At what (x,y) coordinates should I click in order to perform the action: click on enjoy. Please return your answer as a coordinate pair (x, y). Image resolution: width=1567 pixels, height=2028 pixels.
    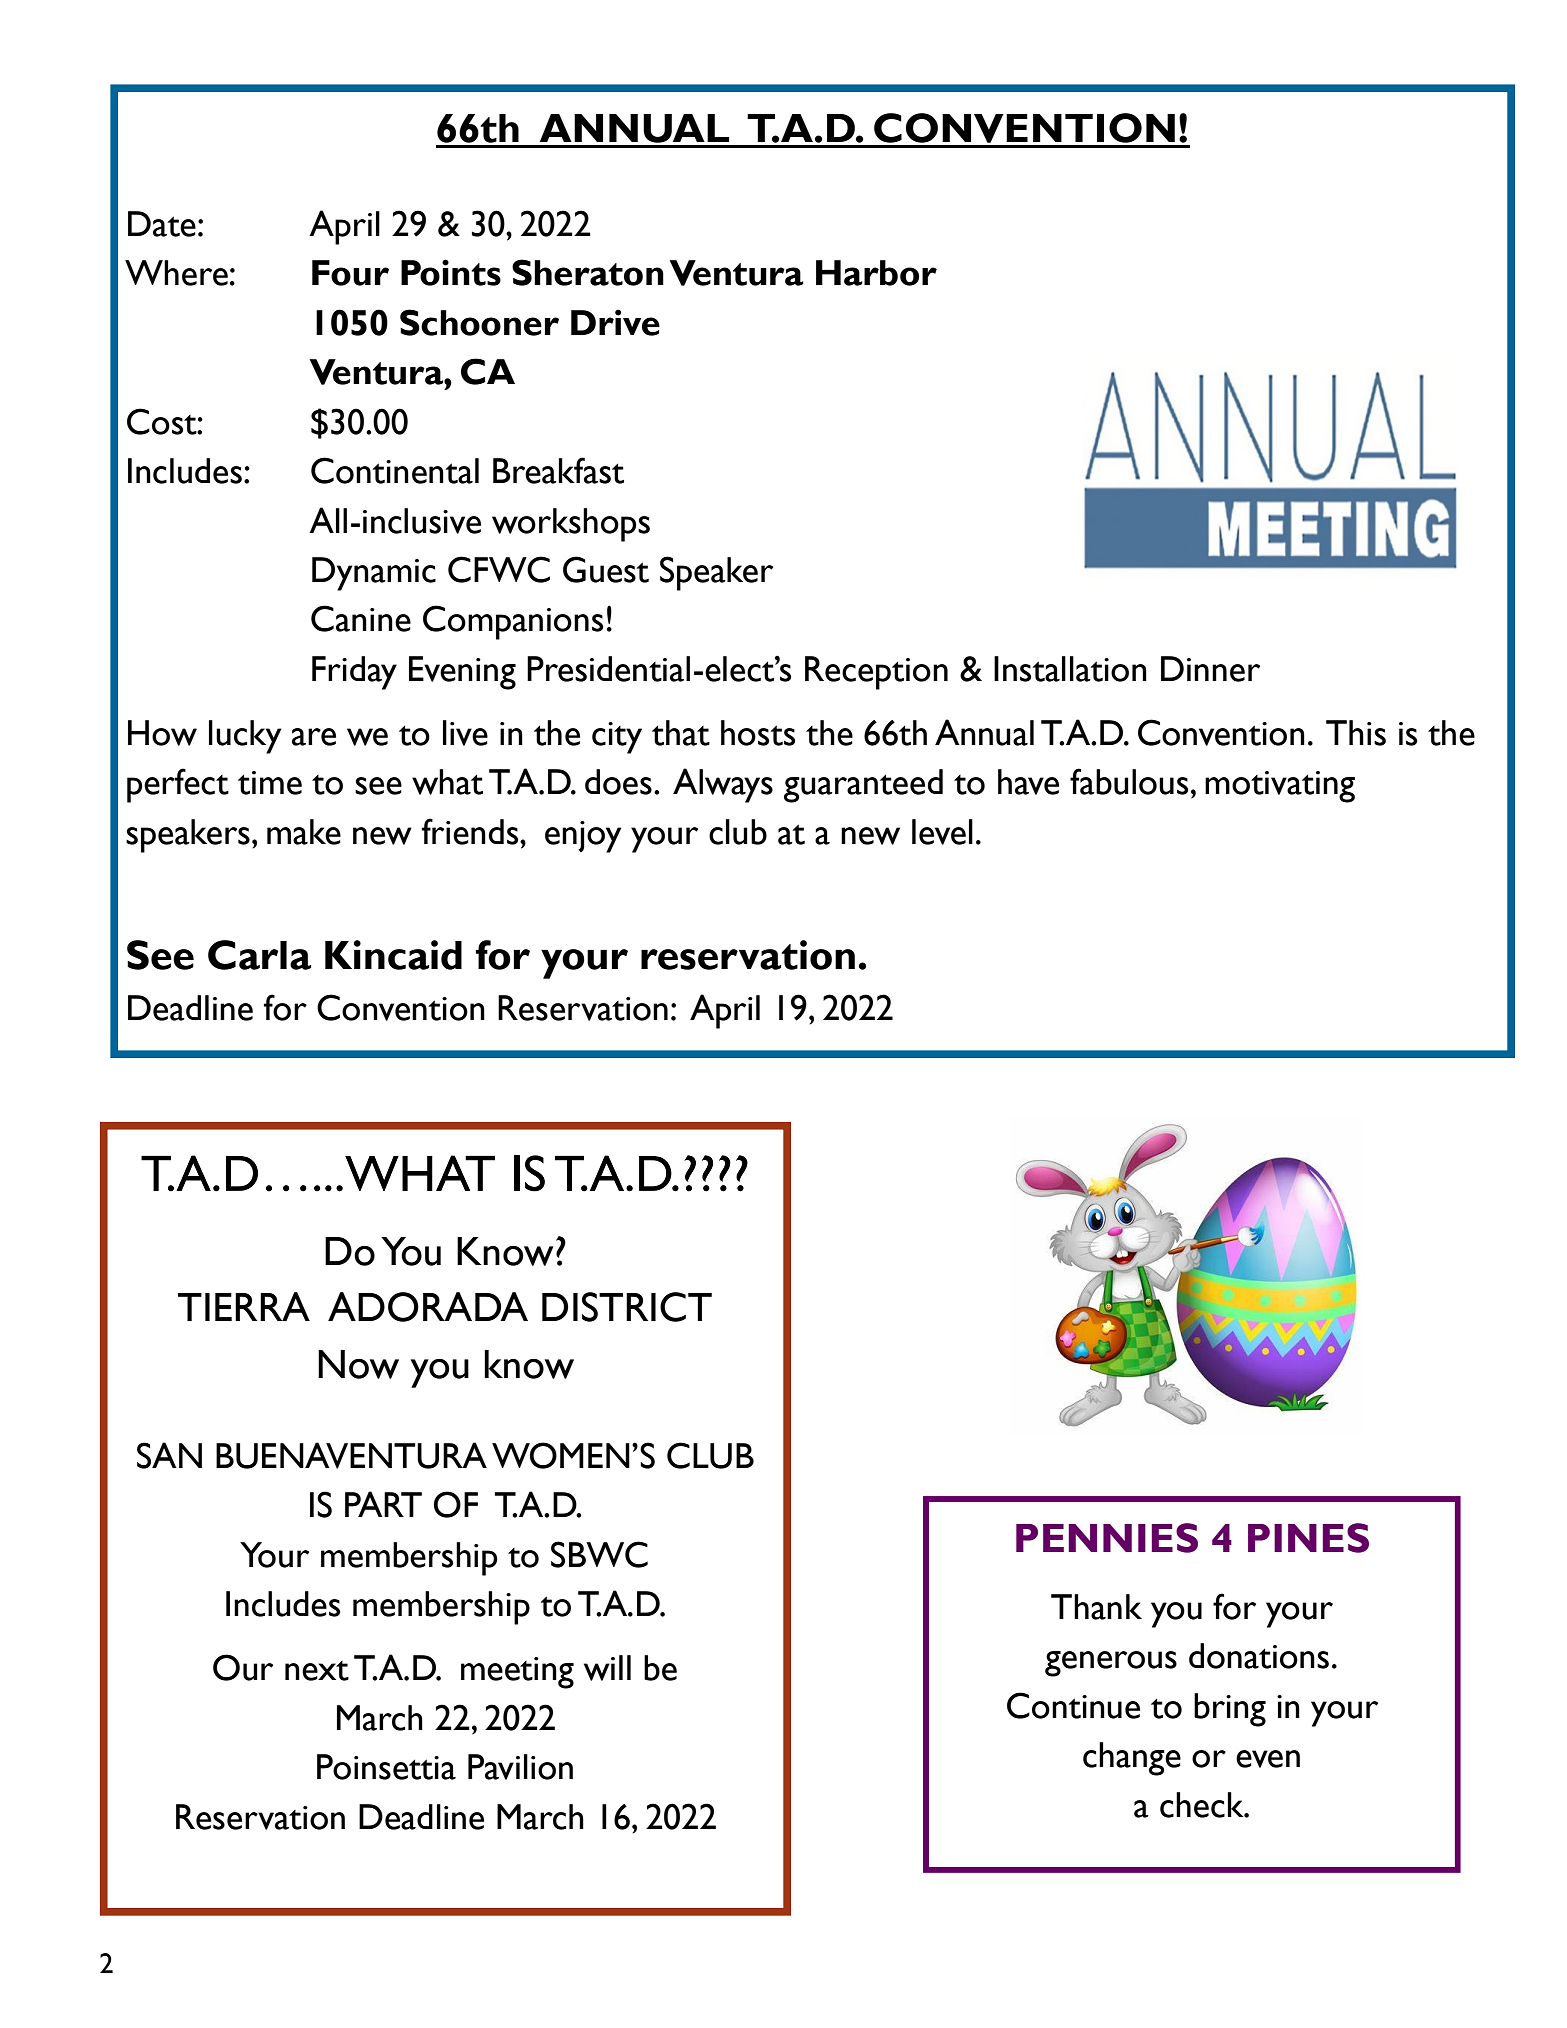
    Looking at the image, I should click on (583, 837).
